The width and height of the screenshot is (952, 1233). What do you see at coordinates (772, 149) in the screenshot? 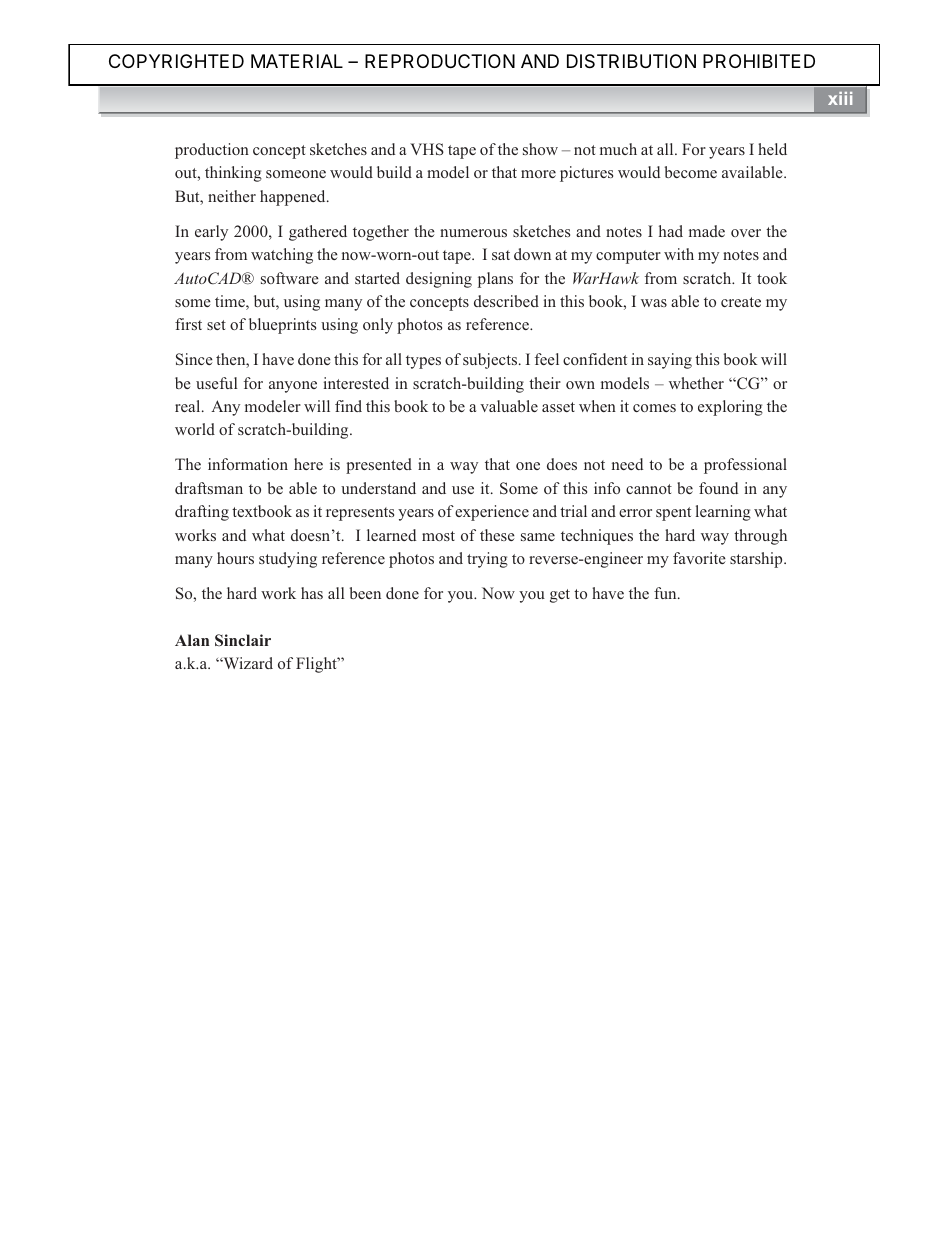
I see `held` at bounding box center [772, 149].
